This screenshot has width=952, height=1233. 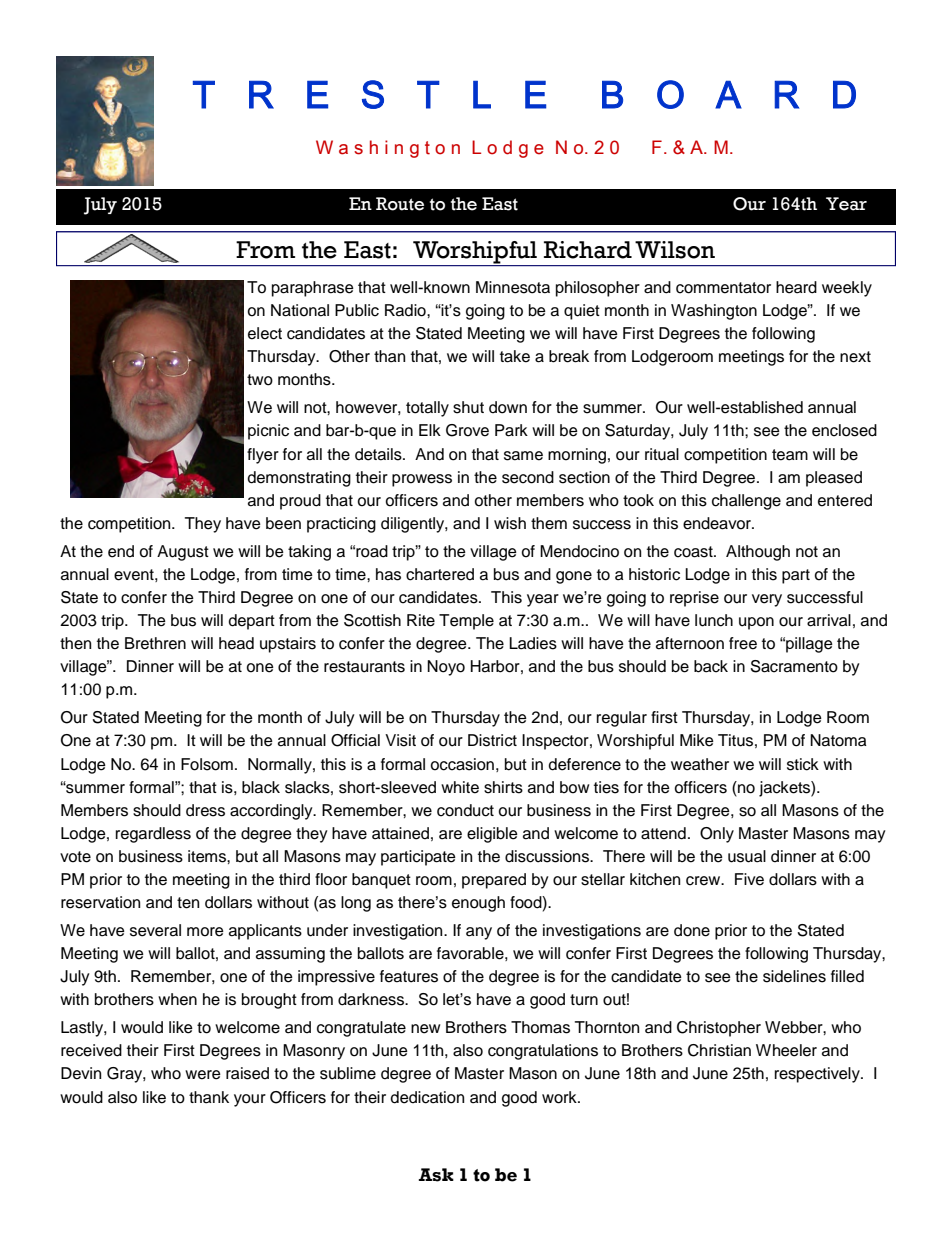 I want to click on Ask, so click(x=436, y=1175).
